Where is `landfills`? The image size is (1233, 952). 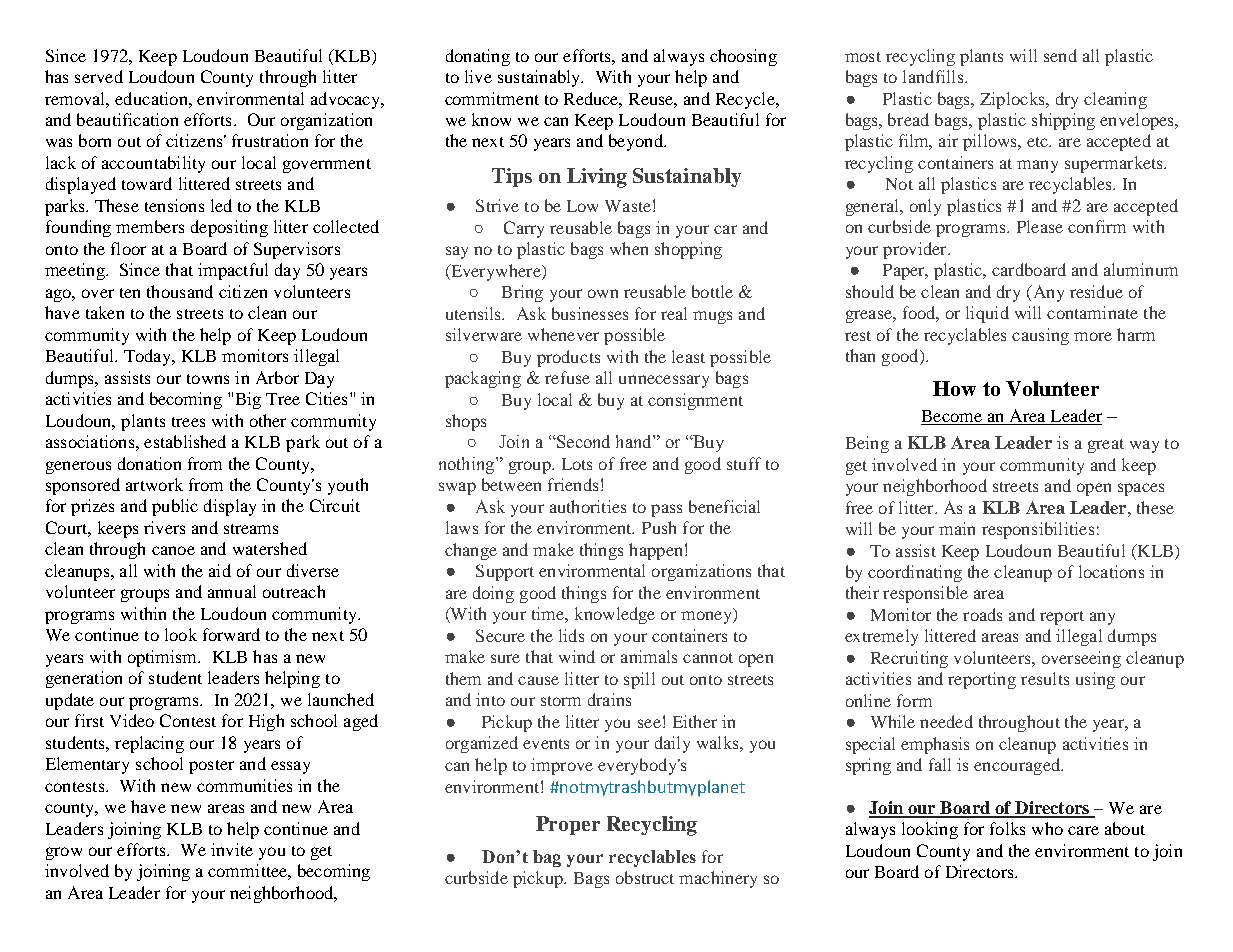 landfills is located at coordinates (934, 76).
